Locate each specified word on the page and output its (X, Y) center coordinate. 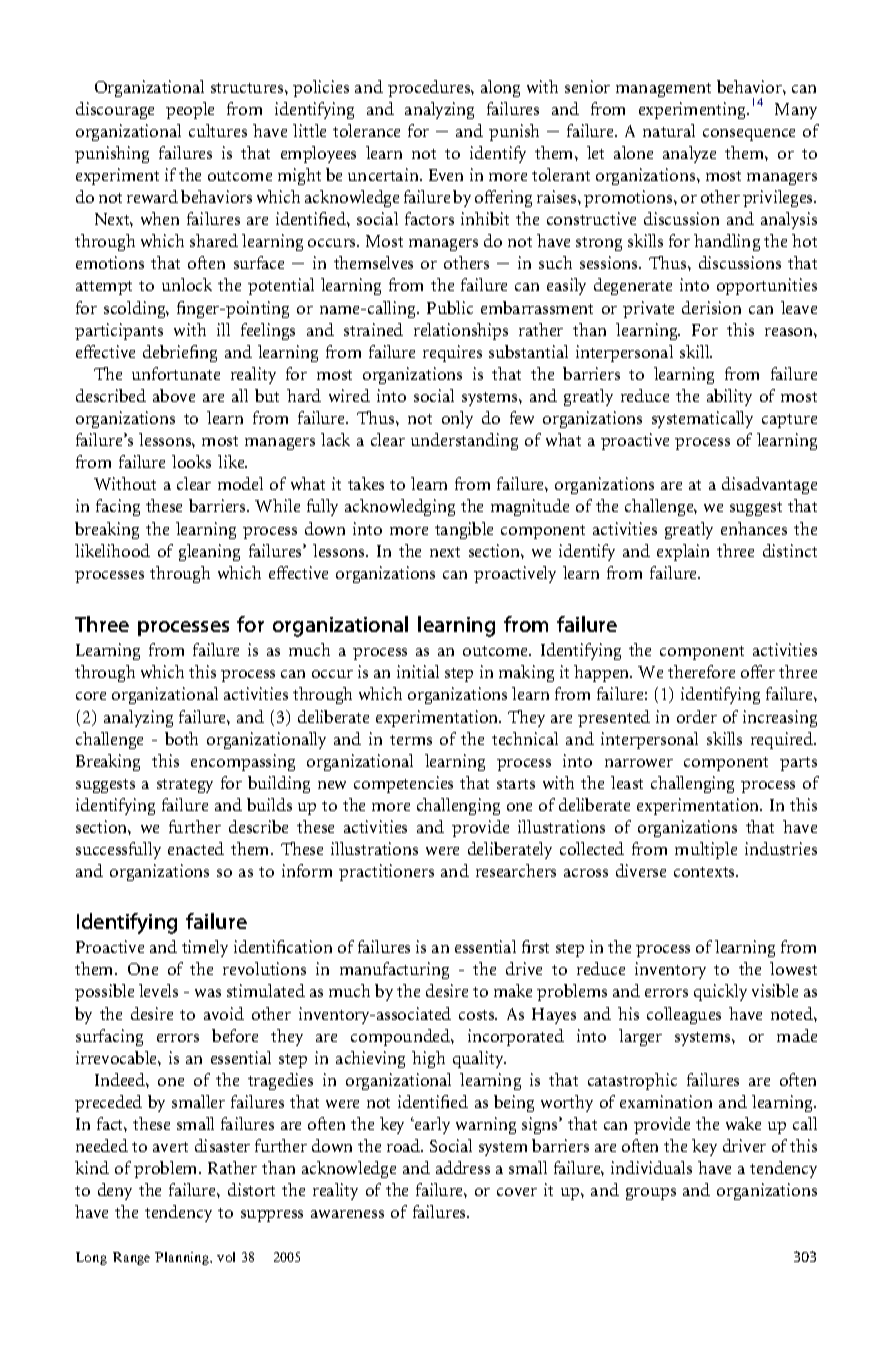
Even (446, 175)
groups (651, 1194)
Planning (183, 1258)
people (190, 110)
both (181, 738)
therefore (701, 671)
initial (418, 671)
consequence (749, 135)
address (463, 1167)
